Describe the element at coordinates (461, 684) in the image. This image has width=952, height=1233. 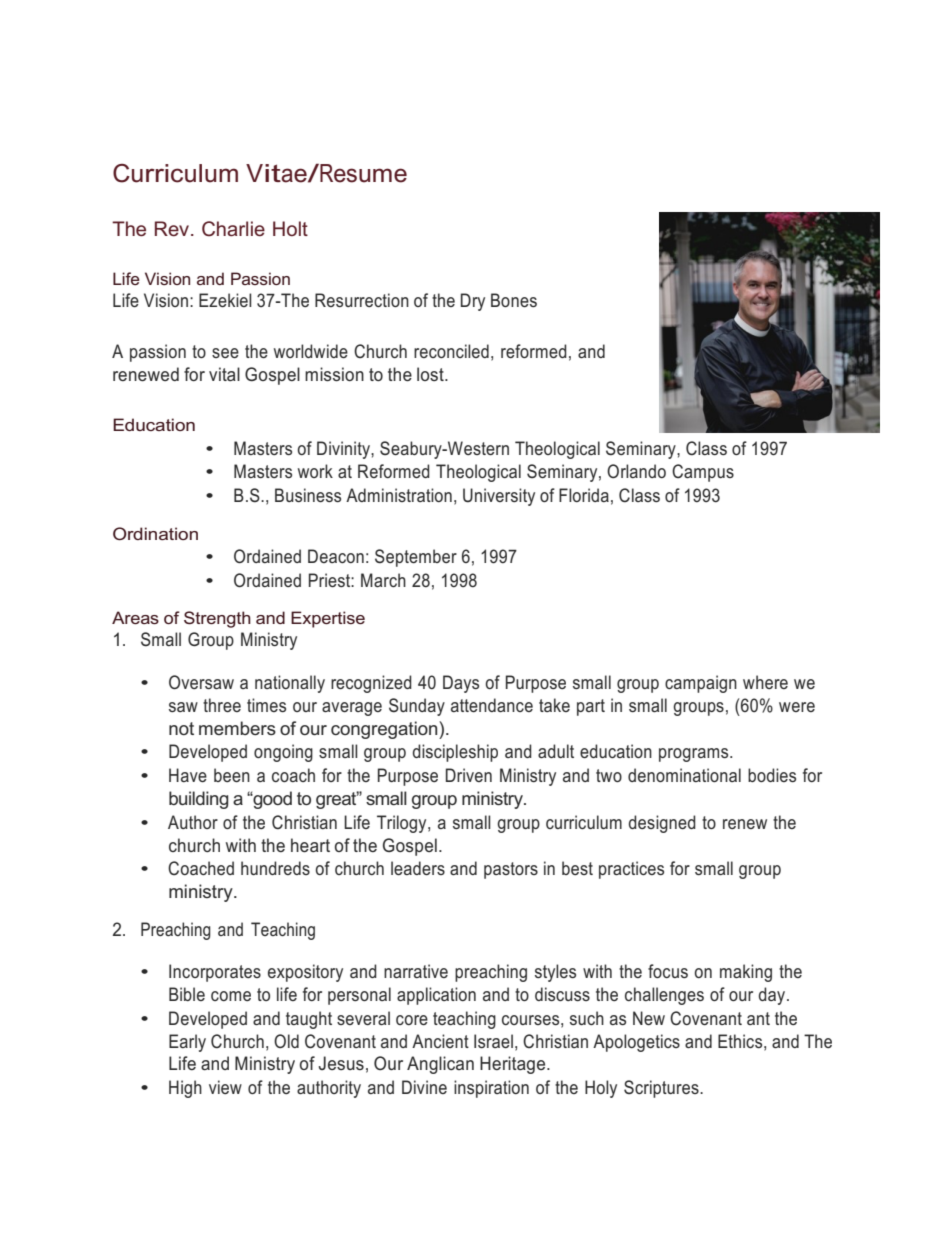
I see `Days` at that location.
